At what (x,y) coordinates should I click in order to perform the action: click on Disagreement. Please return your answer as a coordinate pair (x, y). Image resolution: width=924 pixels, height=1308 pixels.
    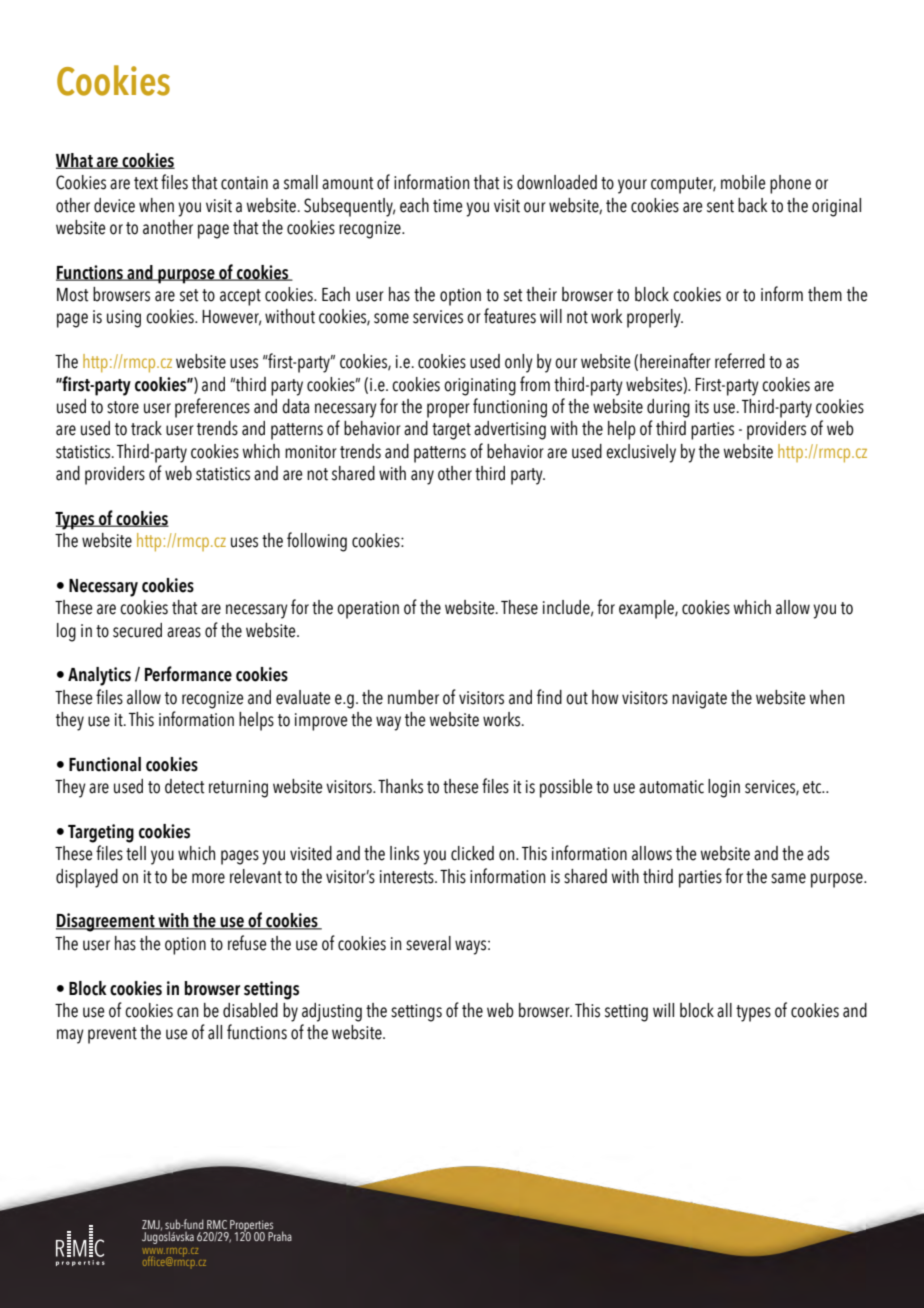
    Looking at the image, I should click on (106, 922).
